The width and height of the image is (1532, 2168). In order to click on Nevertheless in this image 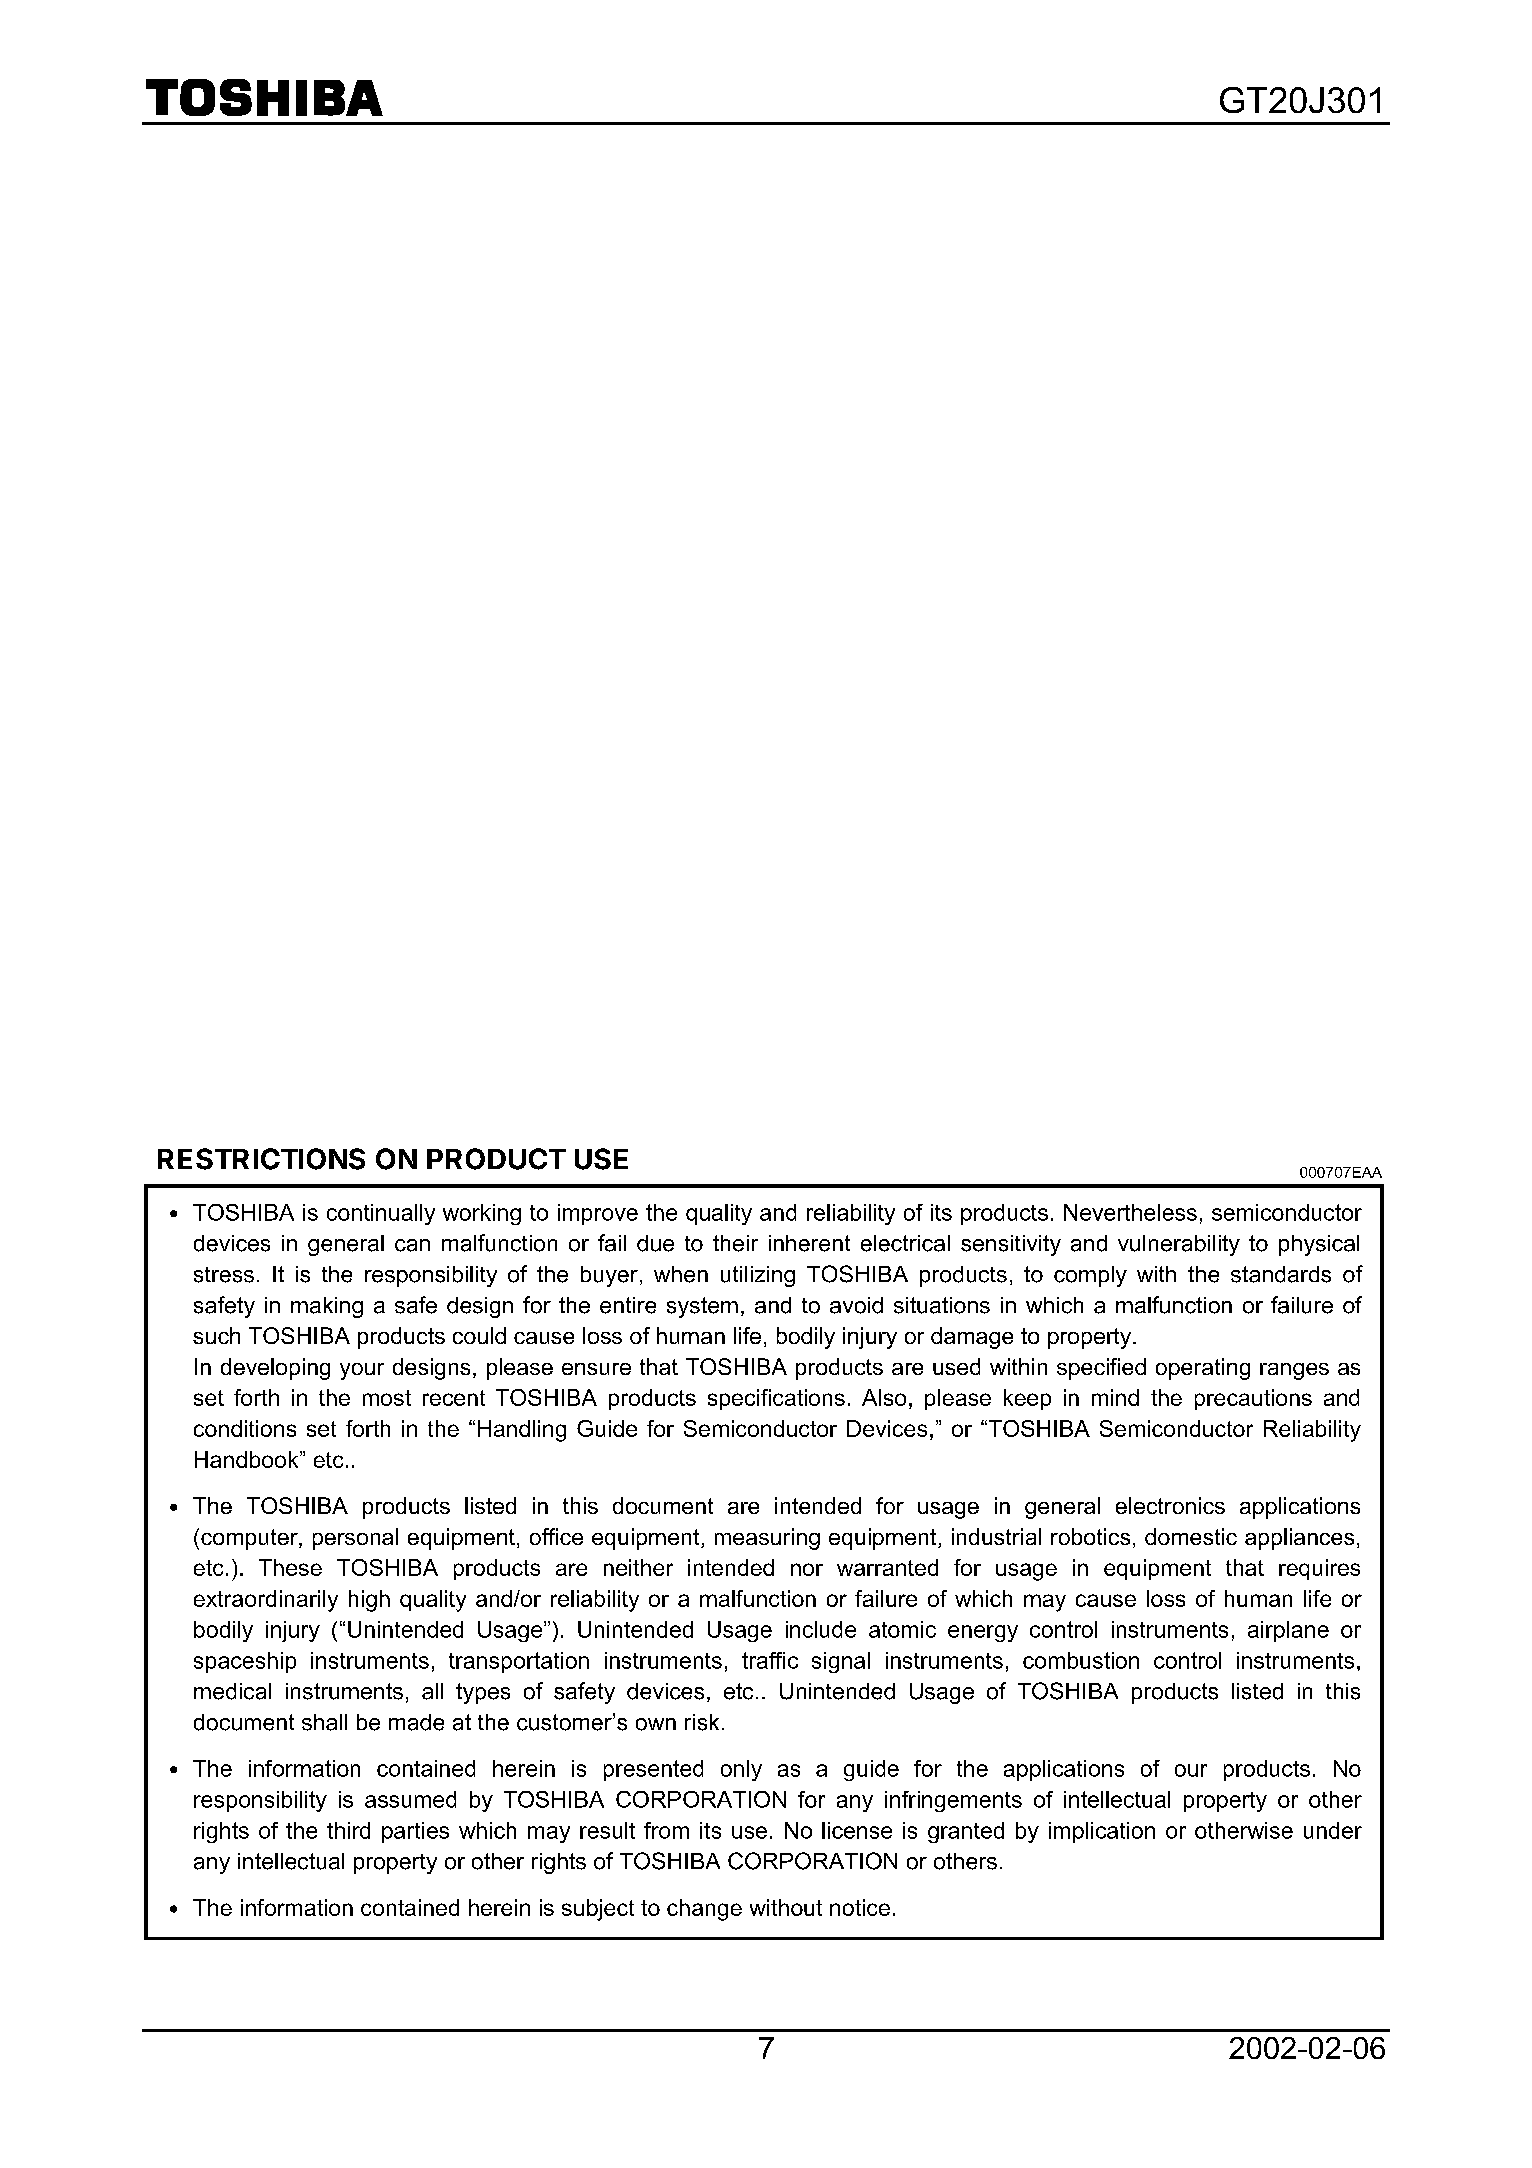, I will do `click(1130, 1212)`.
